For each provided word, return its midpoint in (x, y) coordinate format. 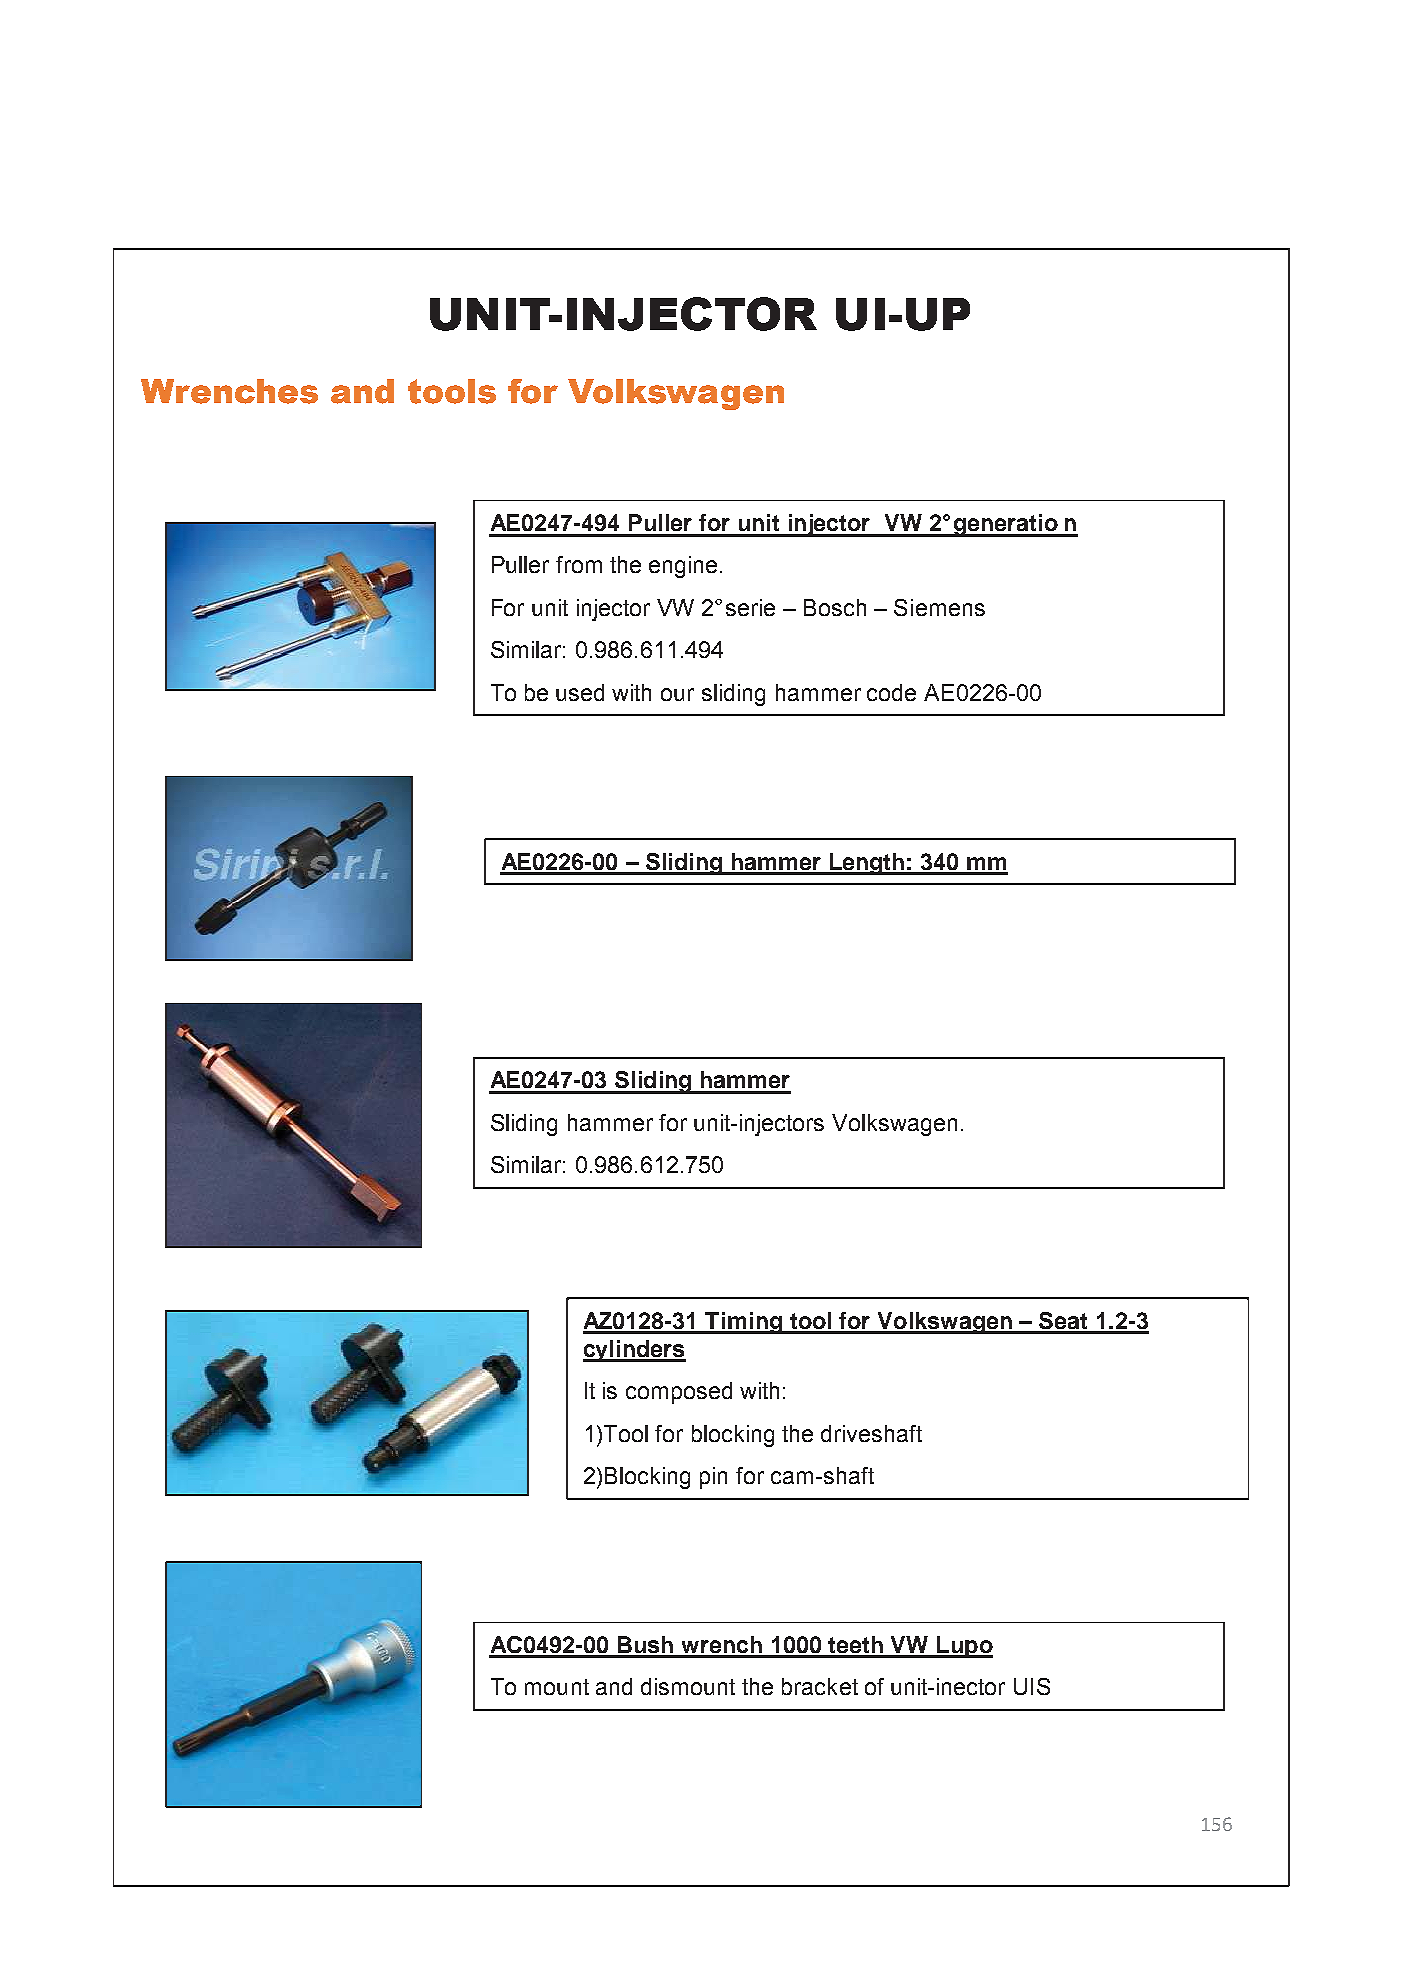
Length (867, 864)
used (580, 692)
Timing (744, 1323)
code (891, 692)
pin (713, 1478)
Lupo (964, 1647)
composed (679, 1393)
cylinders (634, 1351)
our (677, 694)
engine (683, 567)
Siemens (939, 607)
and (614, 1686)
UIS (1032, 1686)
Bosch (835, 607)
